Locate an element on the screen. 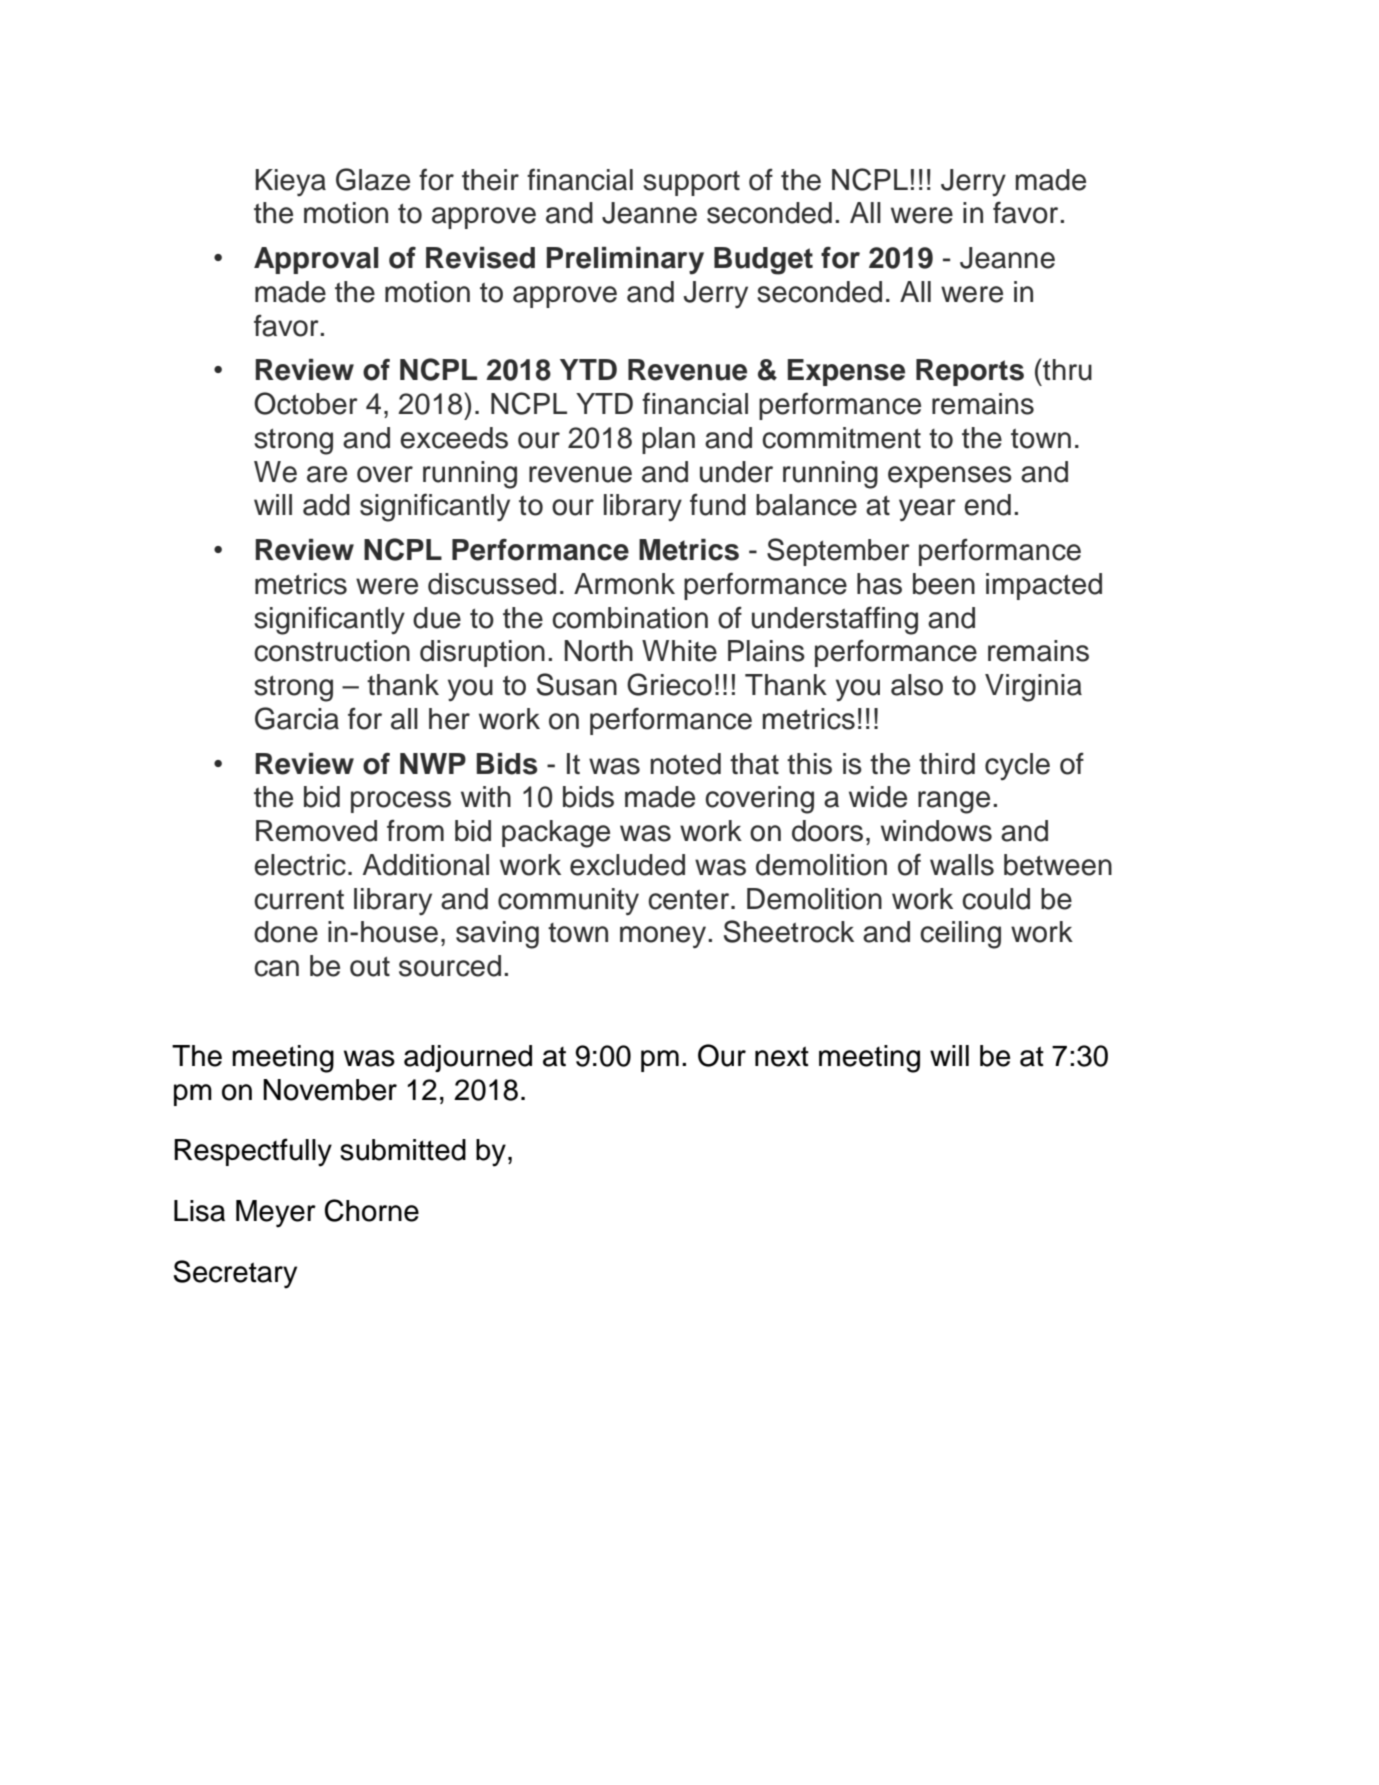 This screenshot has width=1379, height=1785. third is located at coordinates (947, 764).
